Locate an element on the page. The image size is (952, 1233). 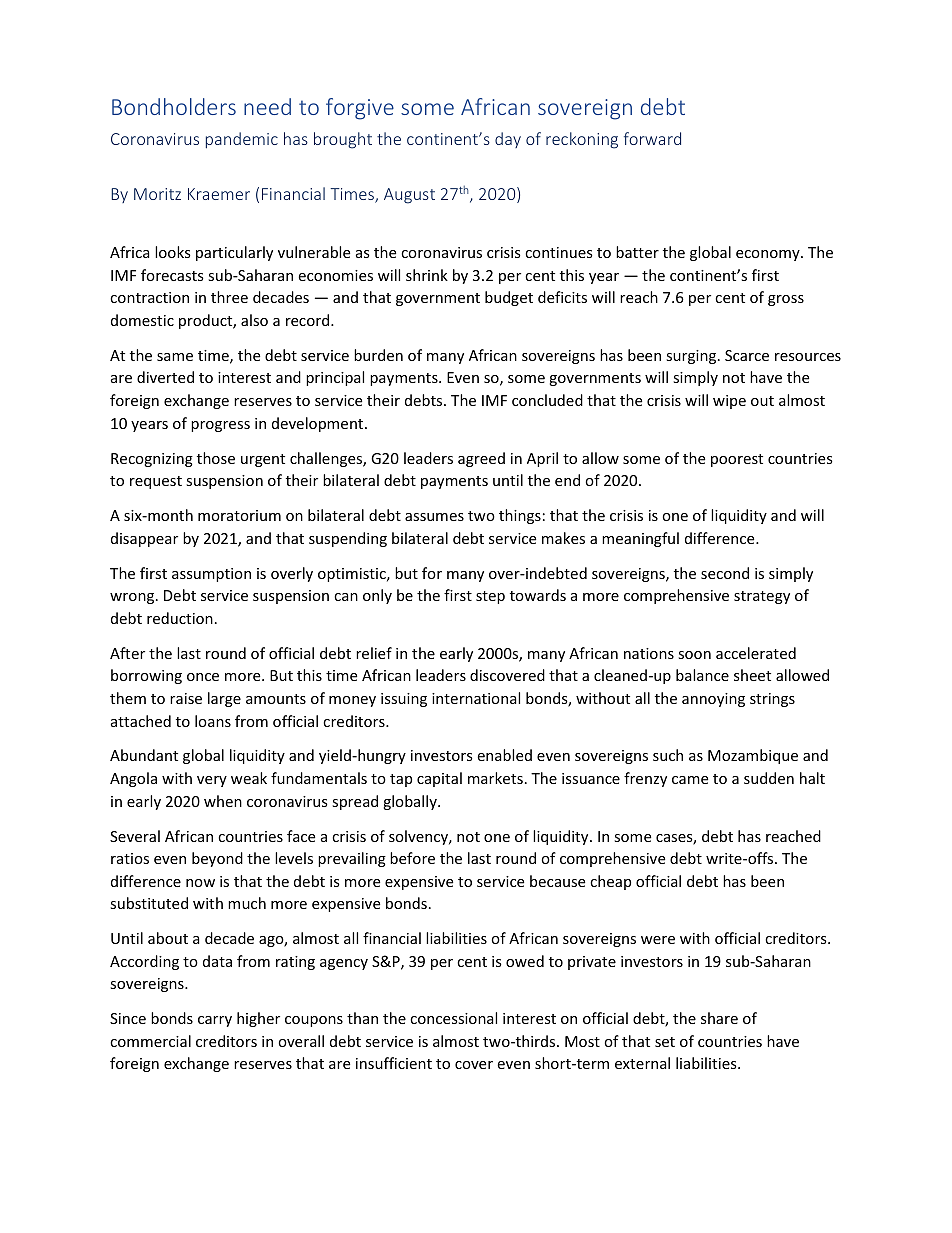
second is located at coordinates (725, 573).
